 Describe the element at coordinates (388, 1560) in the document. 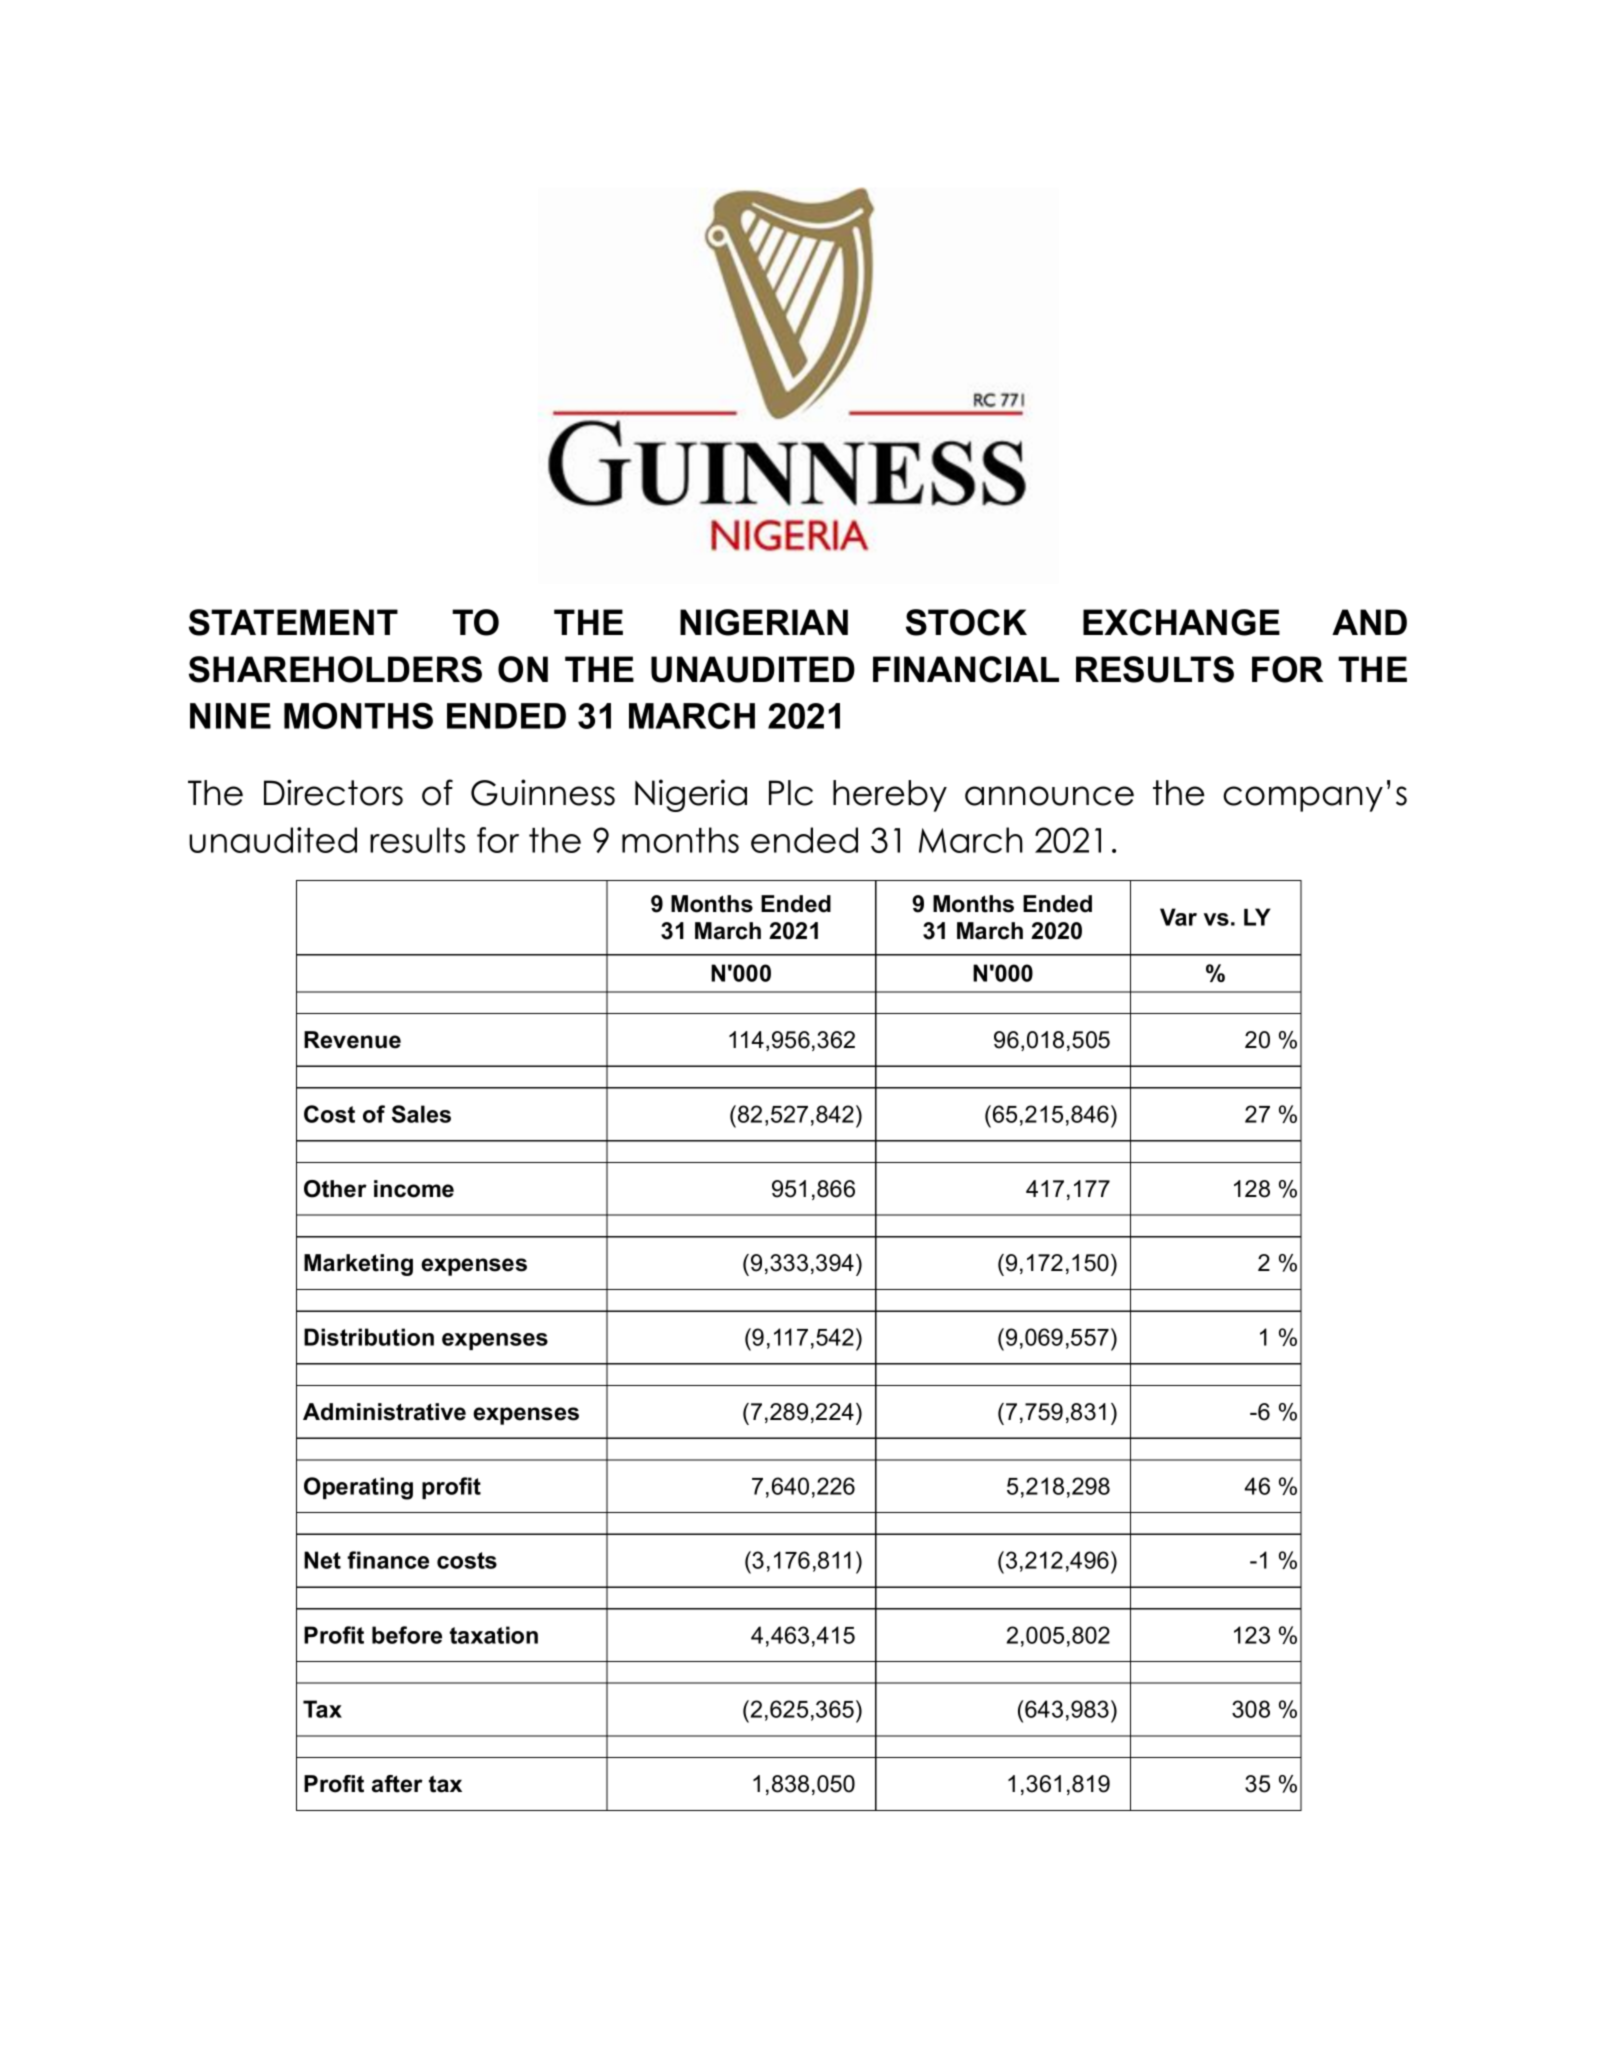

I see `finance` at that location.
